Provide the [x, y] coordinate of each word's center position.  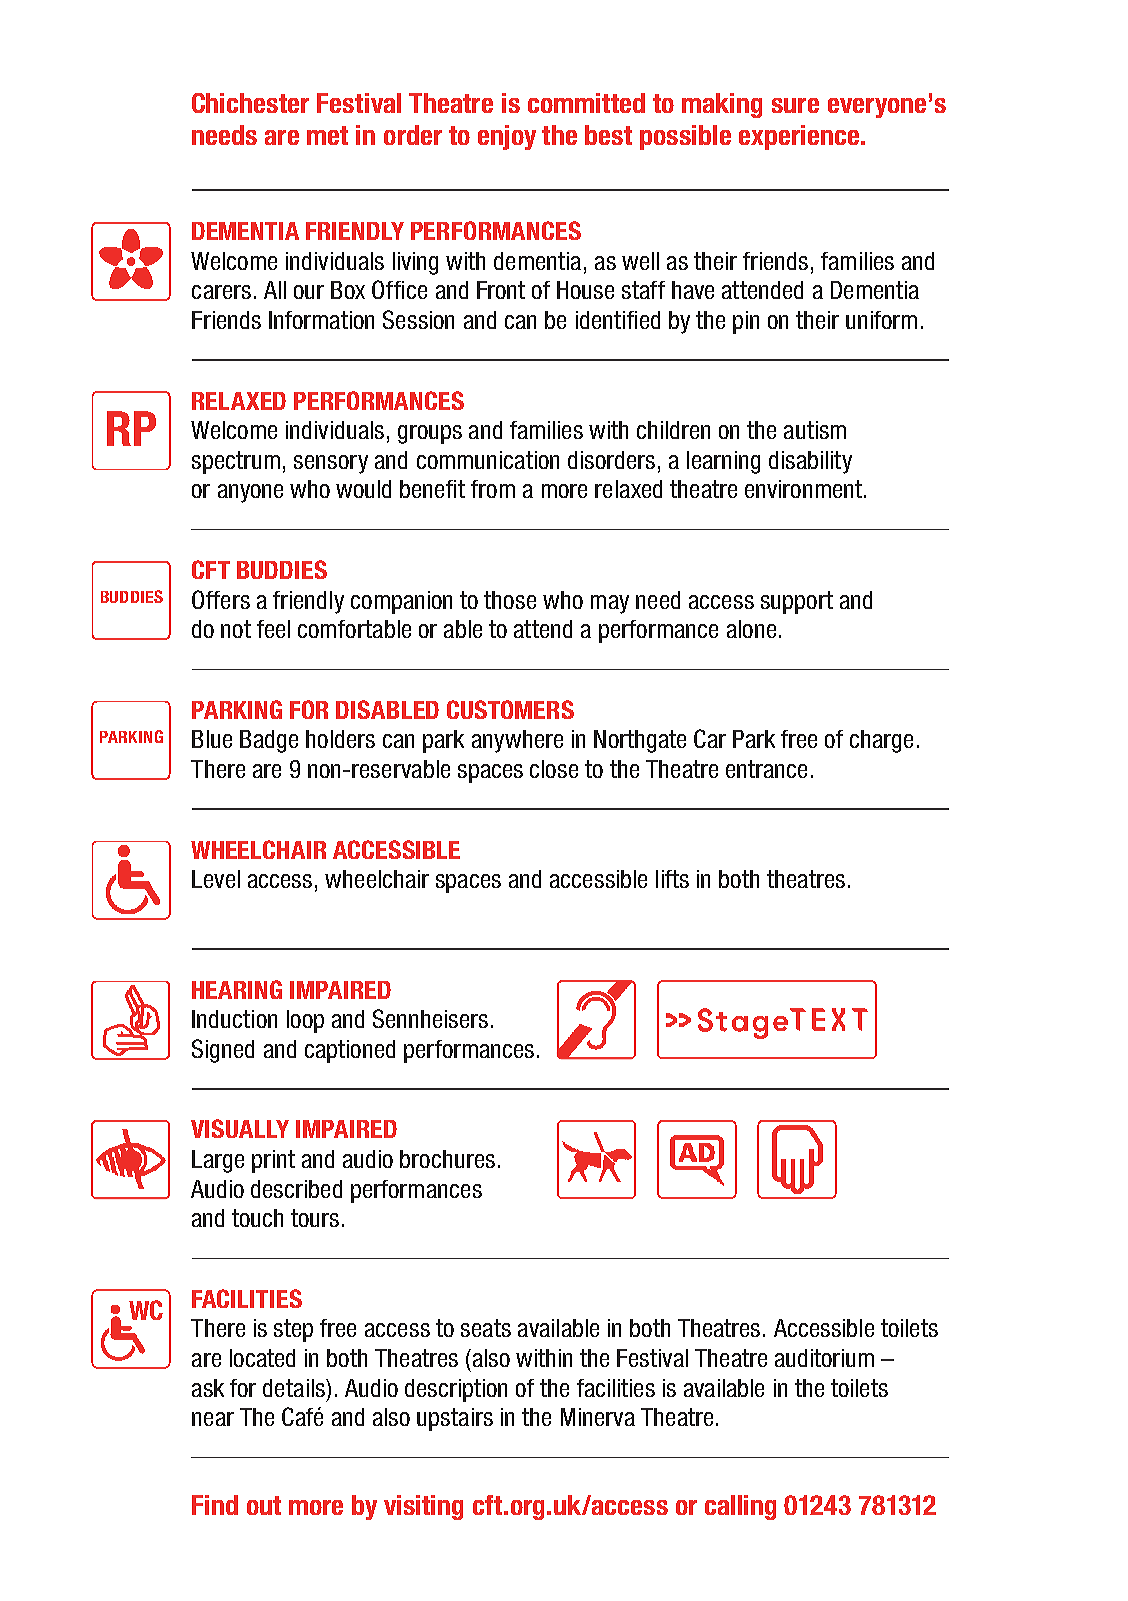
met [327, 135]
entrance [766, 769]
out [264, 1505]
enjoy [507, 137]
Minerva [598, 1417]
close [554, 769]
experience [800, 137]
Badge [269, 741]
